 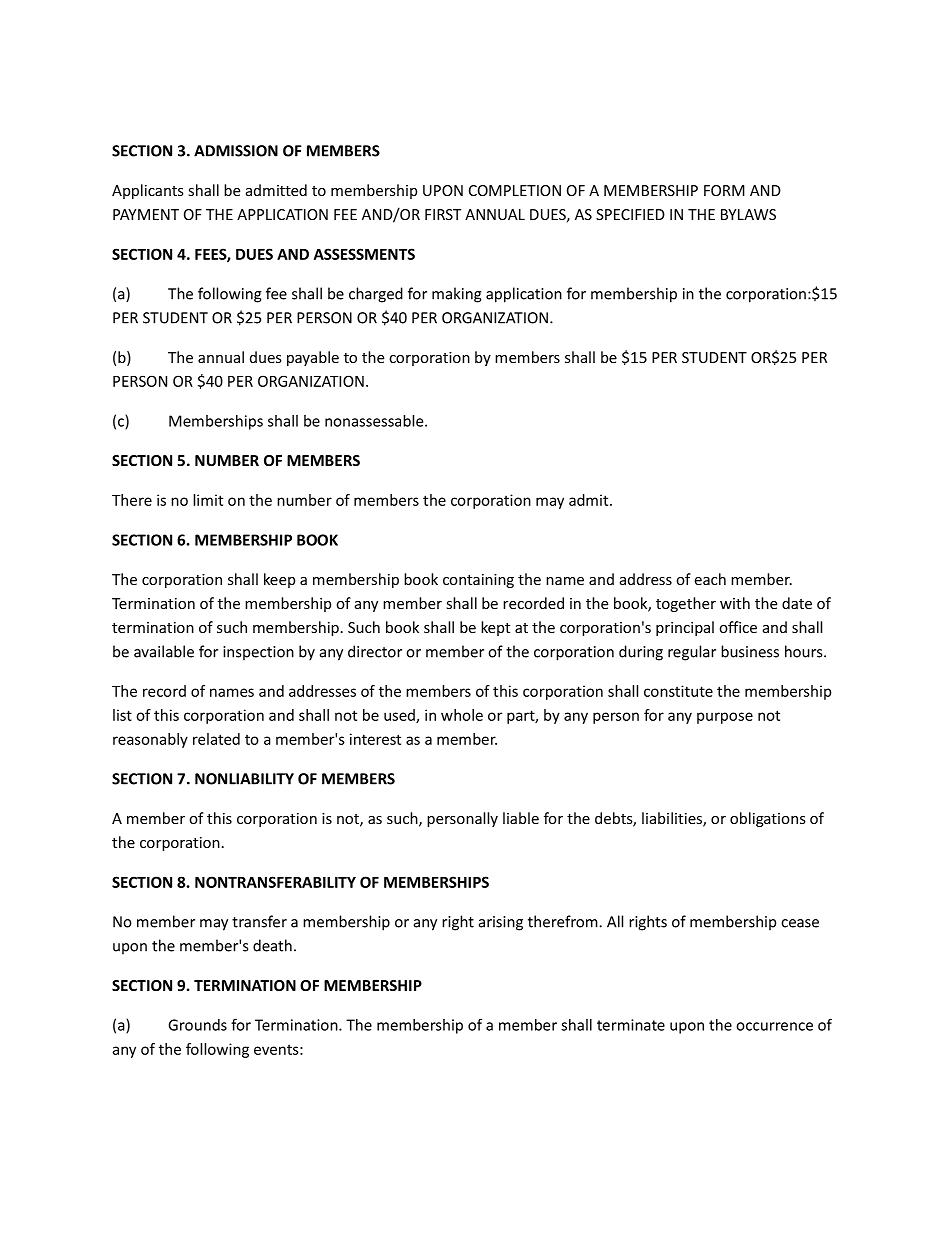 I want to click on Grounds, so click(x=197, y=1025).
